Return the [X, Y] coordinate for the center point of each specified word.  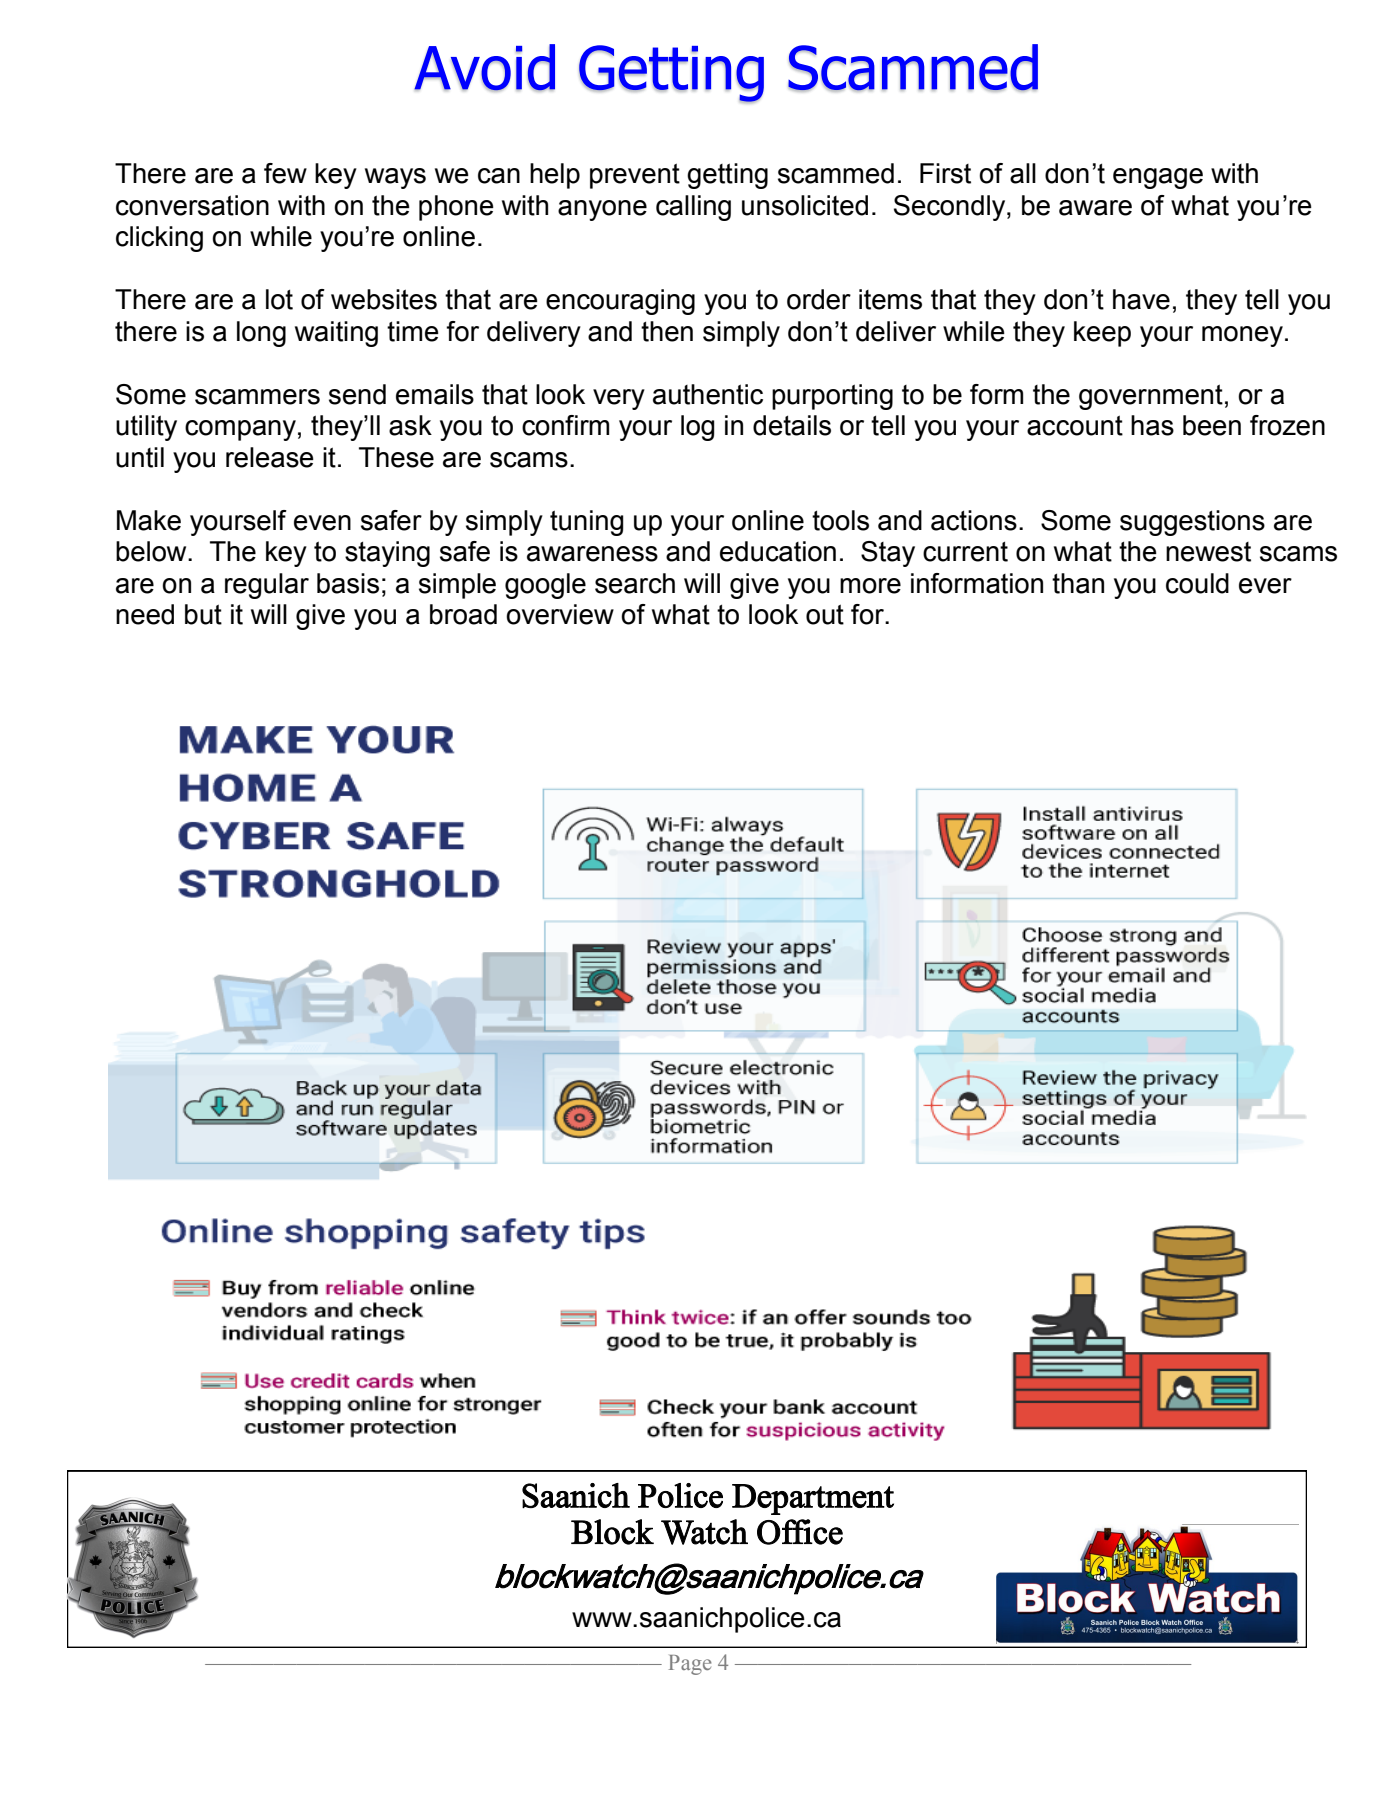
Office [800, 1532]
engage [1158, 178]
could [1197, 583]
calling [693, 208]
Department [813, 1499]
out [825, 614]
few [285, 173]
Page [690, 1665]
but [203, 614]
